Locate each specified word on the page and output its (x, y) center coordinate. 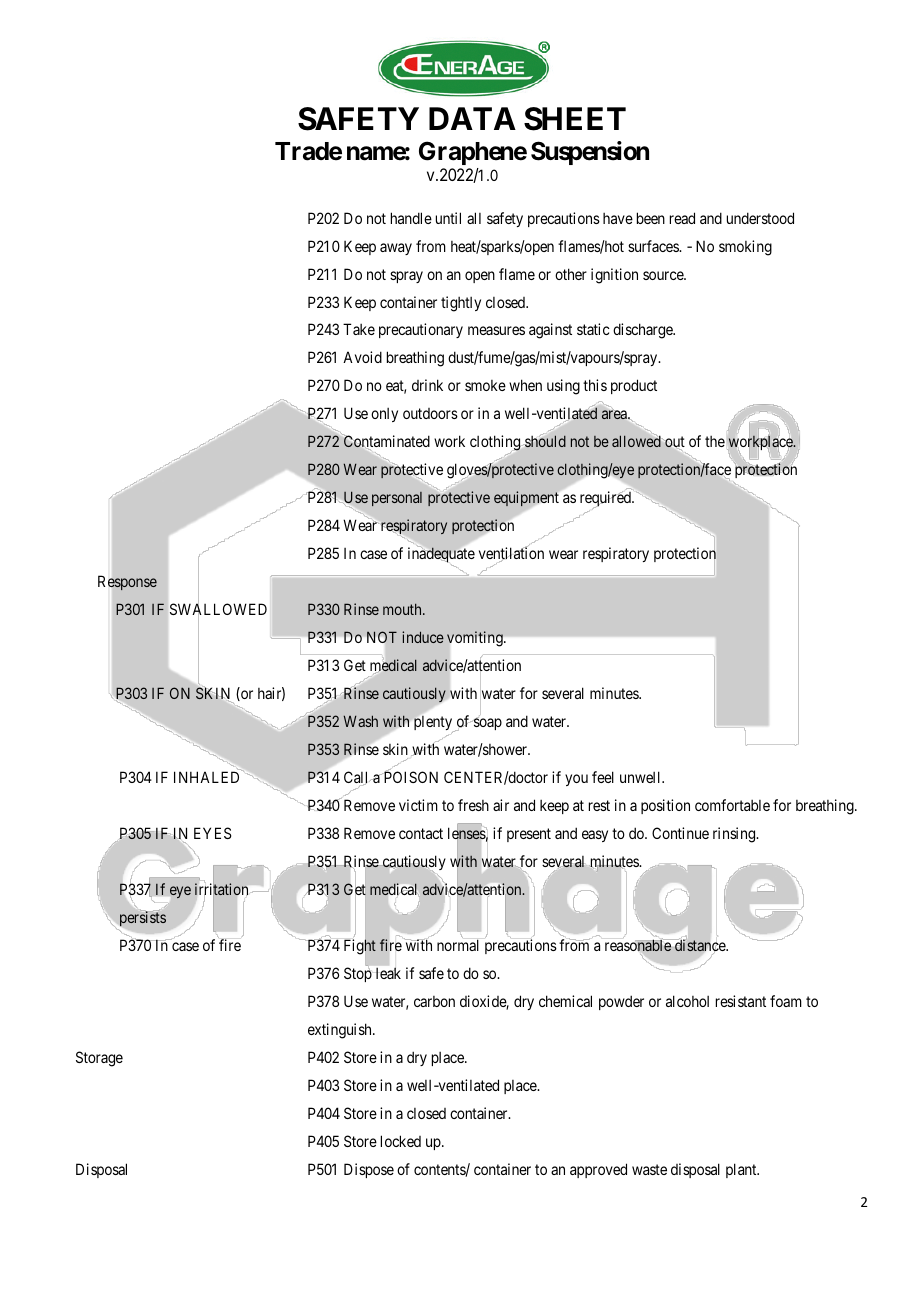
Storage (99, 1059)
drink (427, 385)
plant (742, 1170)
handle (411, 218)
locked (401, 1141)
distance (701, 945)
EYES (212, 833)
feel (603, 777)
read (682, 218)
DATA (472, 118)
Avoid (362, 357)
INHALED (206, 777)
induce (423, 637)
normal (458, 945)
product (634, 386)
